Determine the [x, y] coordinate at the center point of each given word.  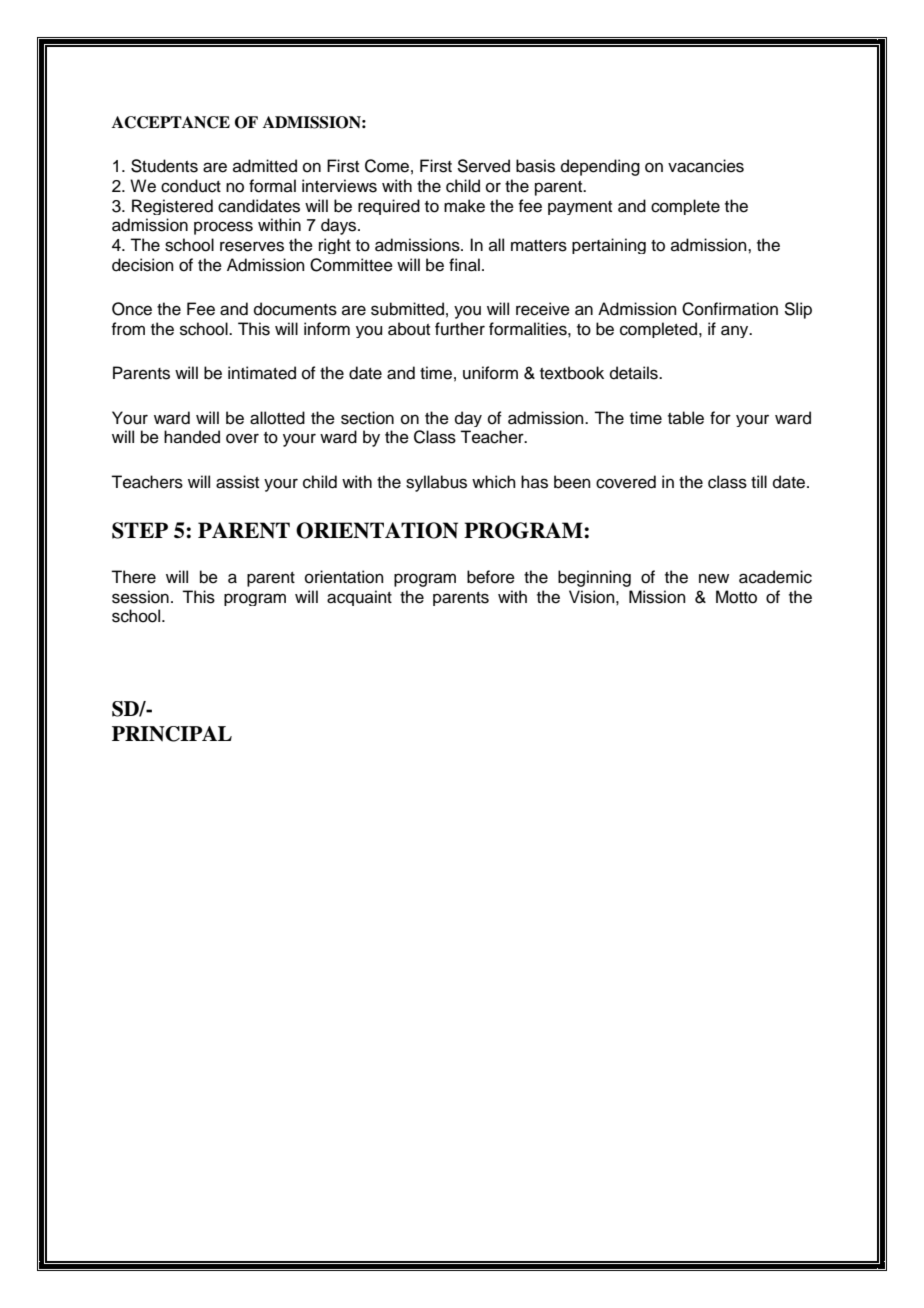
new [714, 578]
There [133, 577]
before [491, 577]
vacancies [706, 166]
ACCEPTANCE [171, 122]
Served [483, 166]
